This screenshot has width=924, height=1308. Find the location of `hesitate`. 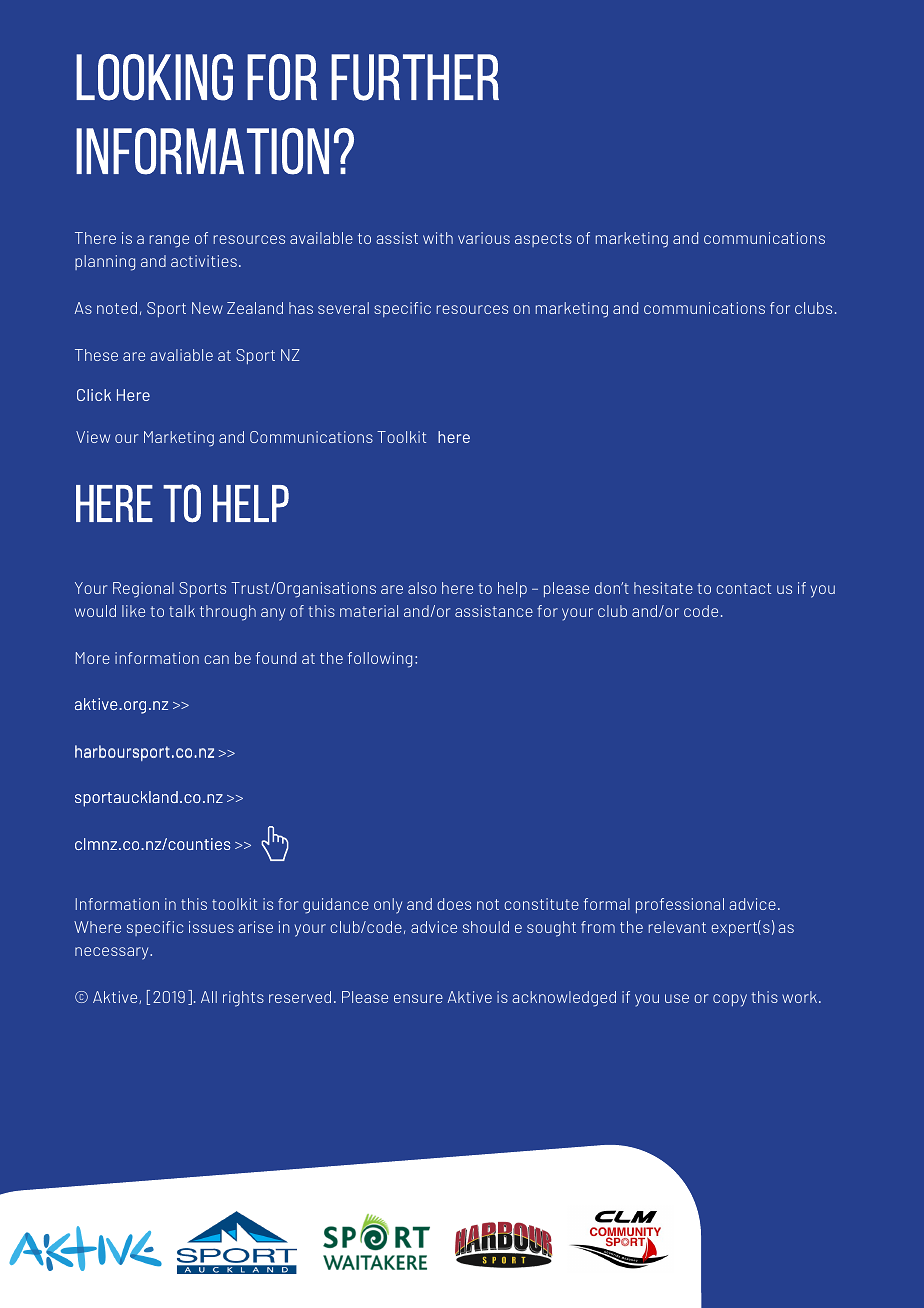

hesitate is located at coordinates (663, 588).
